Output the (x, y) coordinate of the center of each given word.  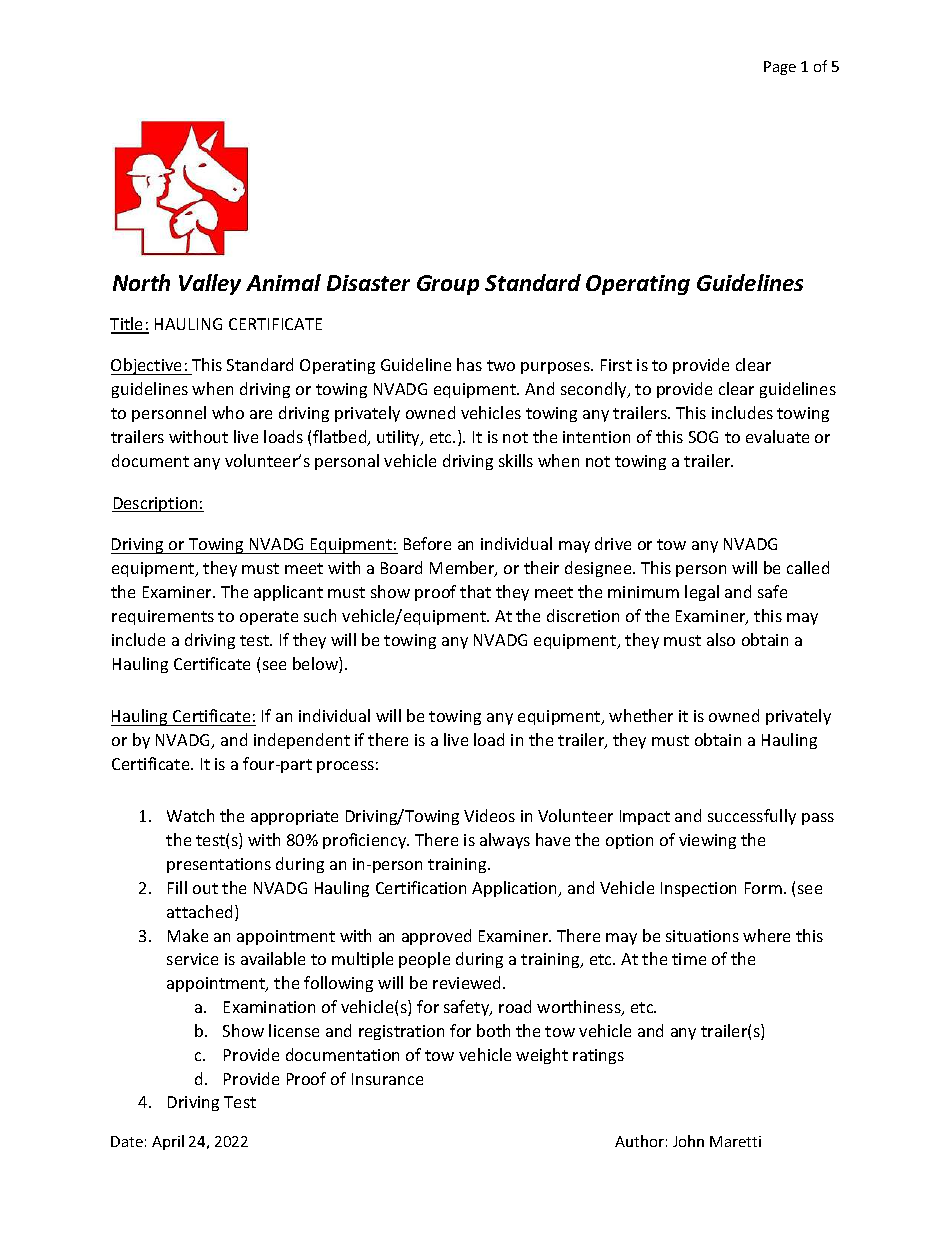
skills (516, 460)
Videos (489, 815)
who (228, 412)
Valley (210, 284)
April (168, 1142)
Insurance (387, 1079)
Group (448, 285)
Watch (190, 815)
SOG (703, 437)
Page (780, 68)
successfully (752, 817)
